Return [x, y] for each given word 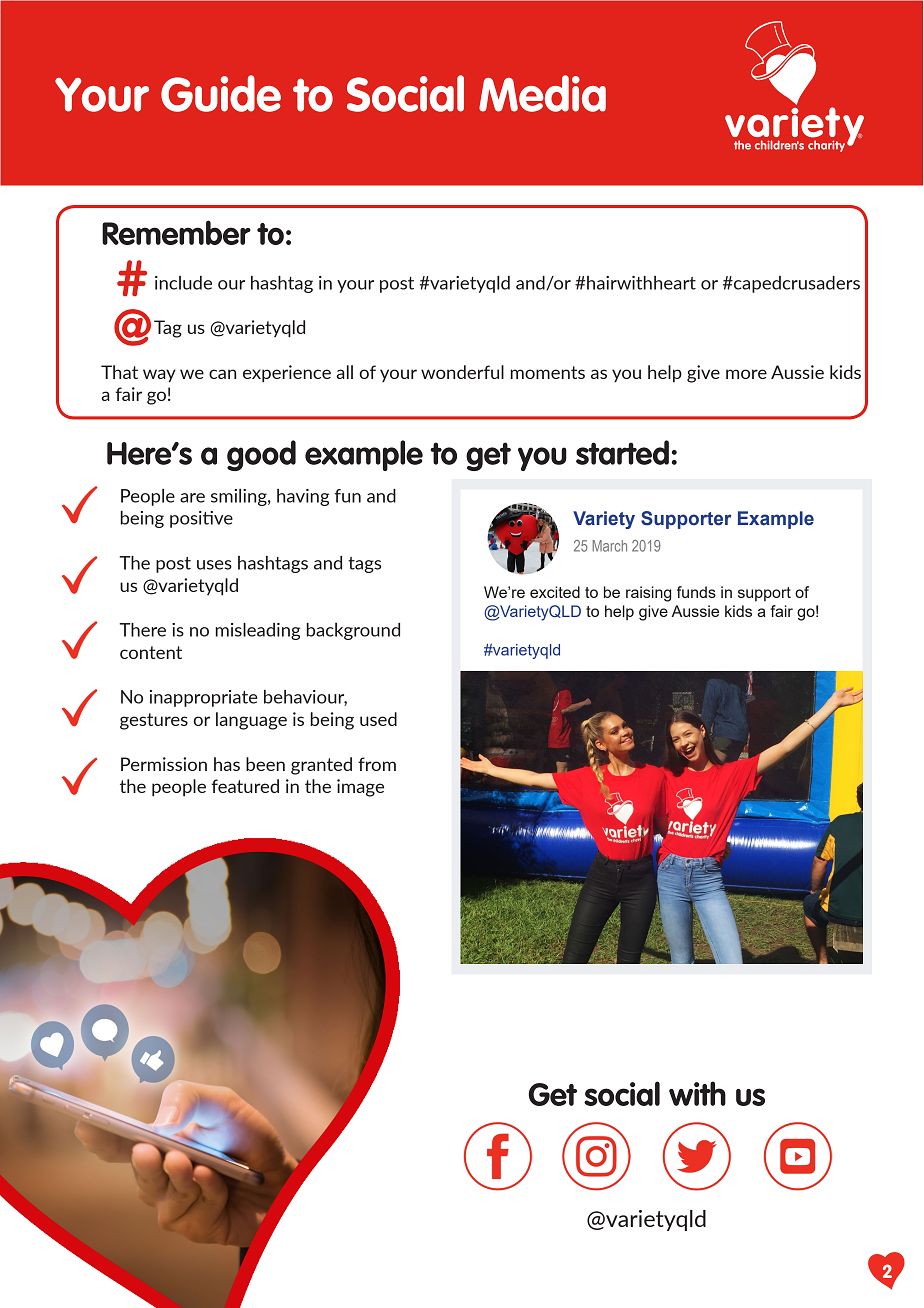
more [746, 374]
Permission [164, 764]
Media [542, 93]
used [378, 719]
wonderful [462, 372]
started [622, 452]
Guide [221, 93]
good [261, 455]
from [377, 764]
